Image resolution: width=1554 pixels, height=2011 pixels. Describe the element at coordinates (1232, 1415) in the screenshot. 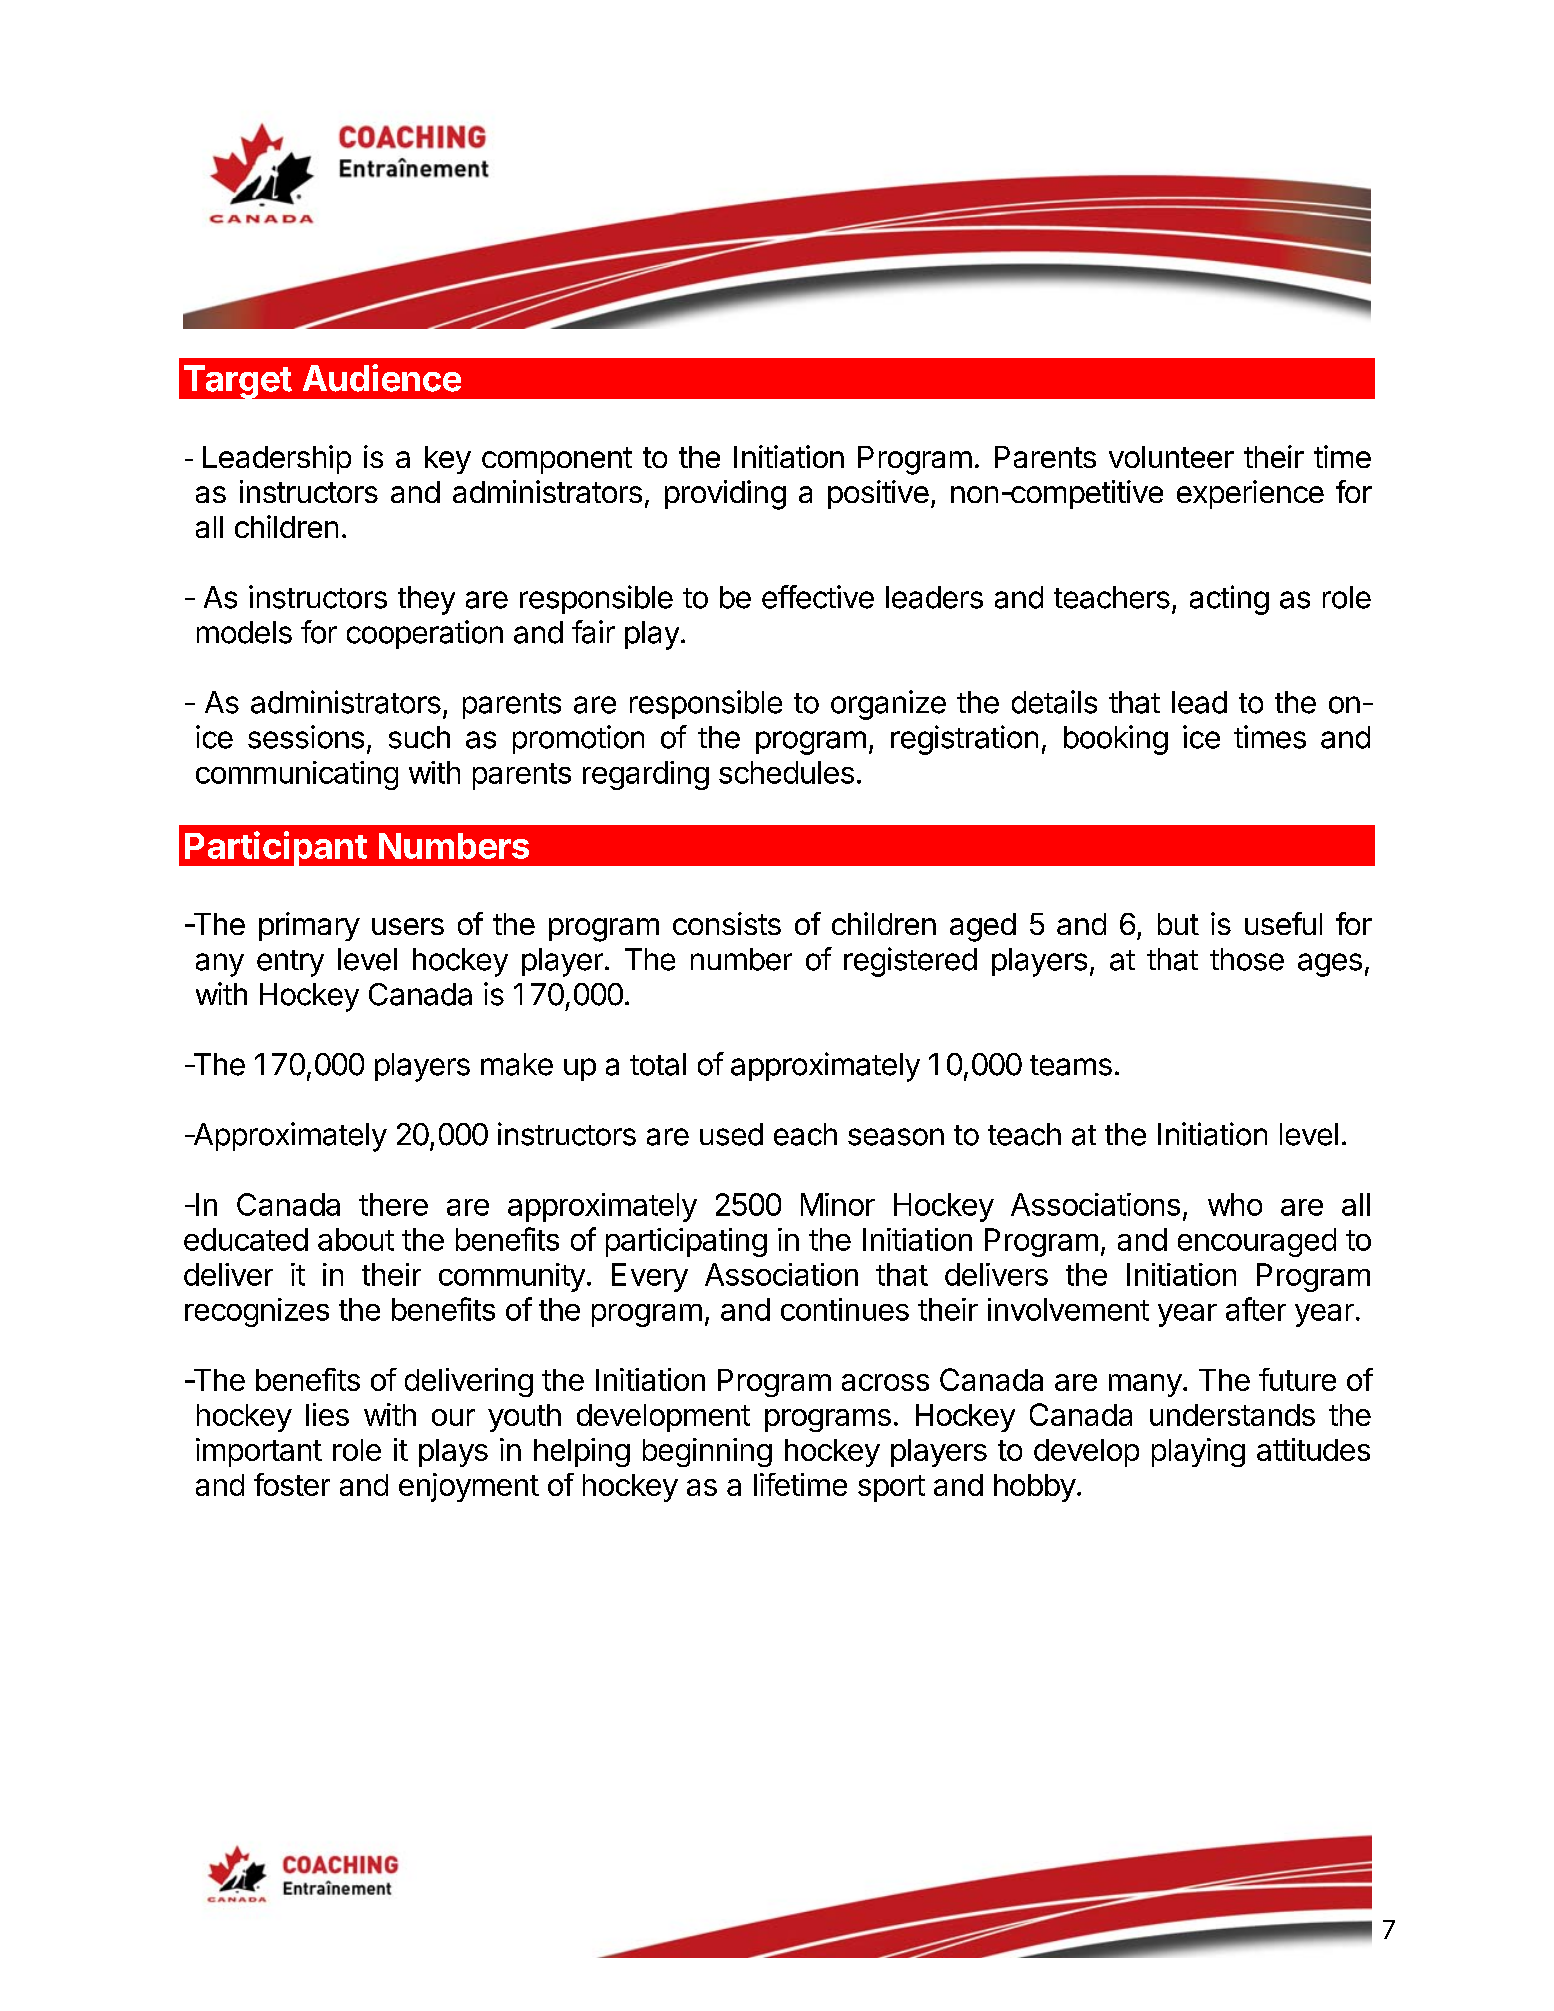

I see `understands` at that location.
